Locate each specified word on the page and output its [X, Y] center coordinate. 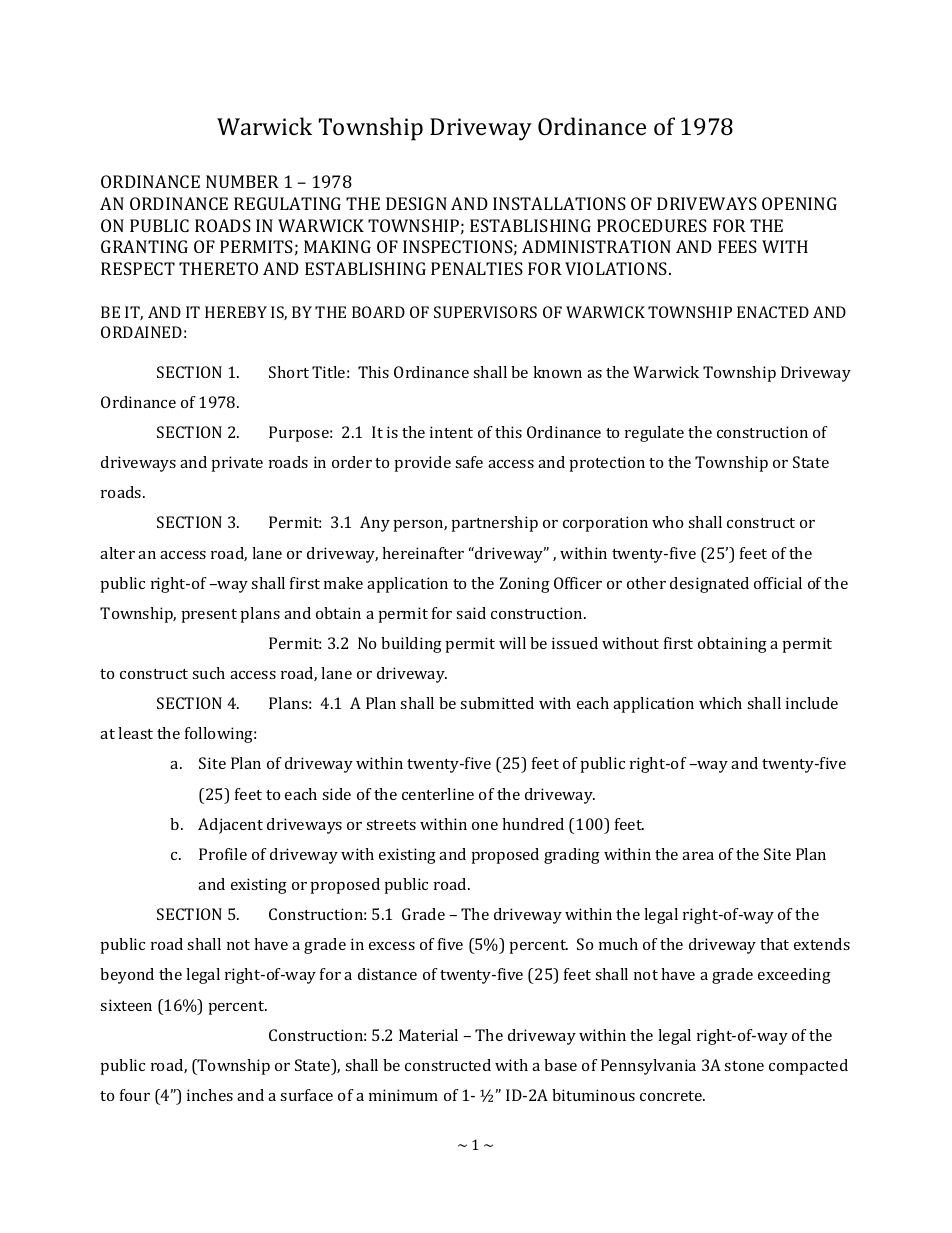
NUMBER [242, 181]
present [209, 616]
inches [210, 1095]
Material [428, 1035]
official [778, 583]
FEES [737, 246]
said [471, 613]
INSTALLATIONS [559, 203]
